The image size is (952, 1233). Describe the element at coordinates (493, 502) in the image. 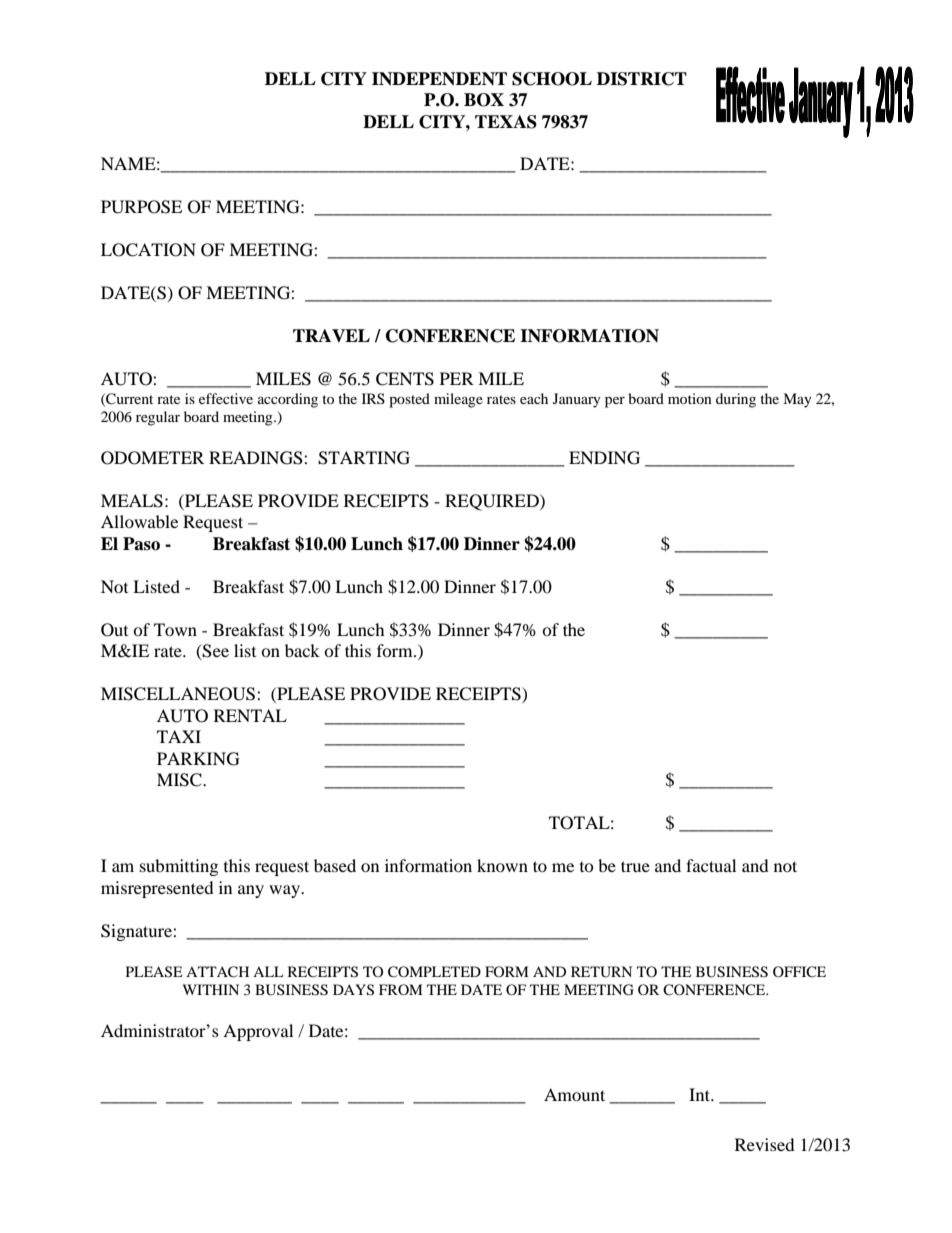

I see `REQUIRED` at that location.
